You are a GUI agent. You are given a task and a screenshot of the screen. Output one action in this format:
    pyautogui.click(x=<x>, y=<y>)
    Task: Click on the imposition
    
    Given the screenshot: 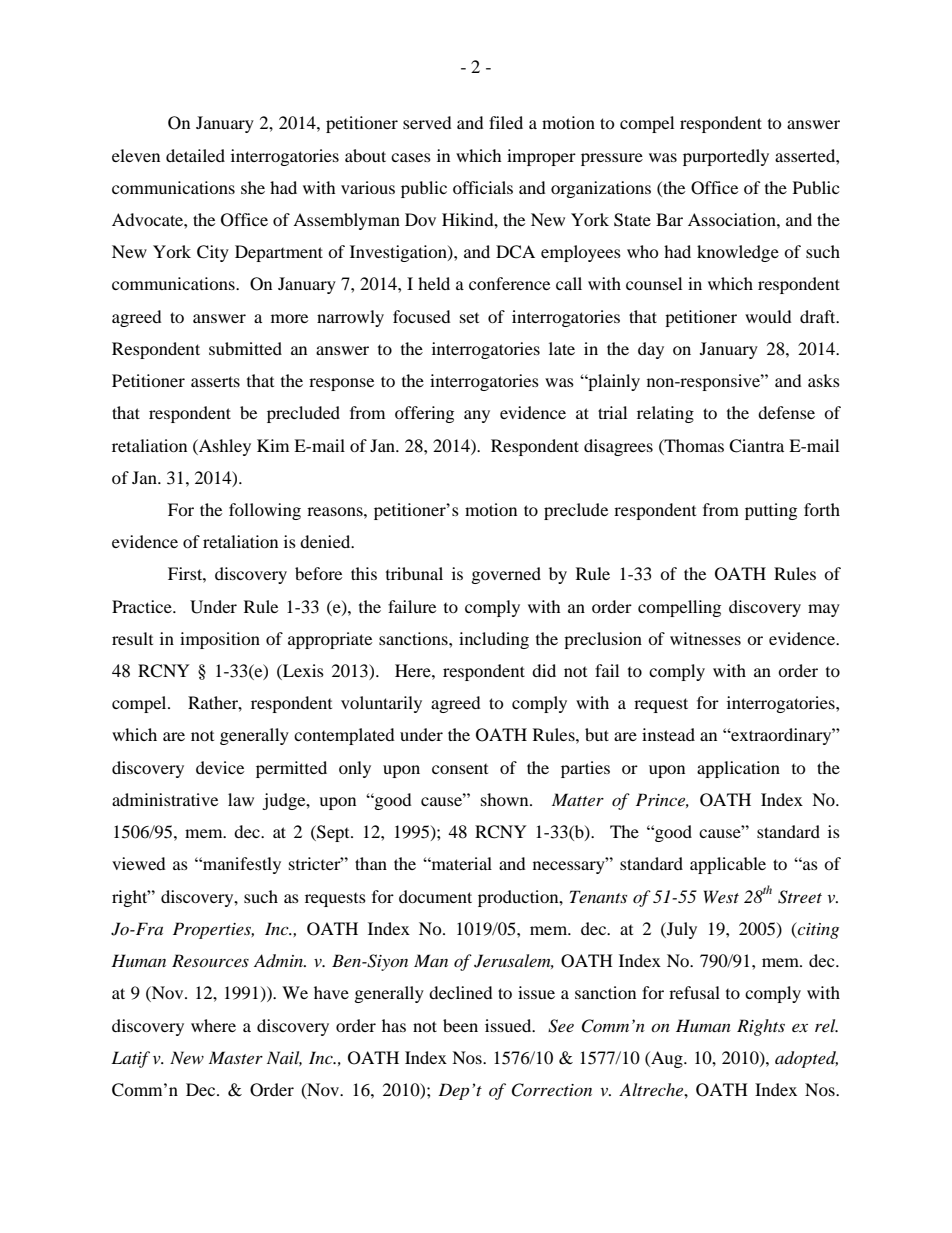 What is the action you would take?
    pyautogui.click(x=220, y=640)
